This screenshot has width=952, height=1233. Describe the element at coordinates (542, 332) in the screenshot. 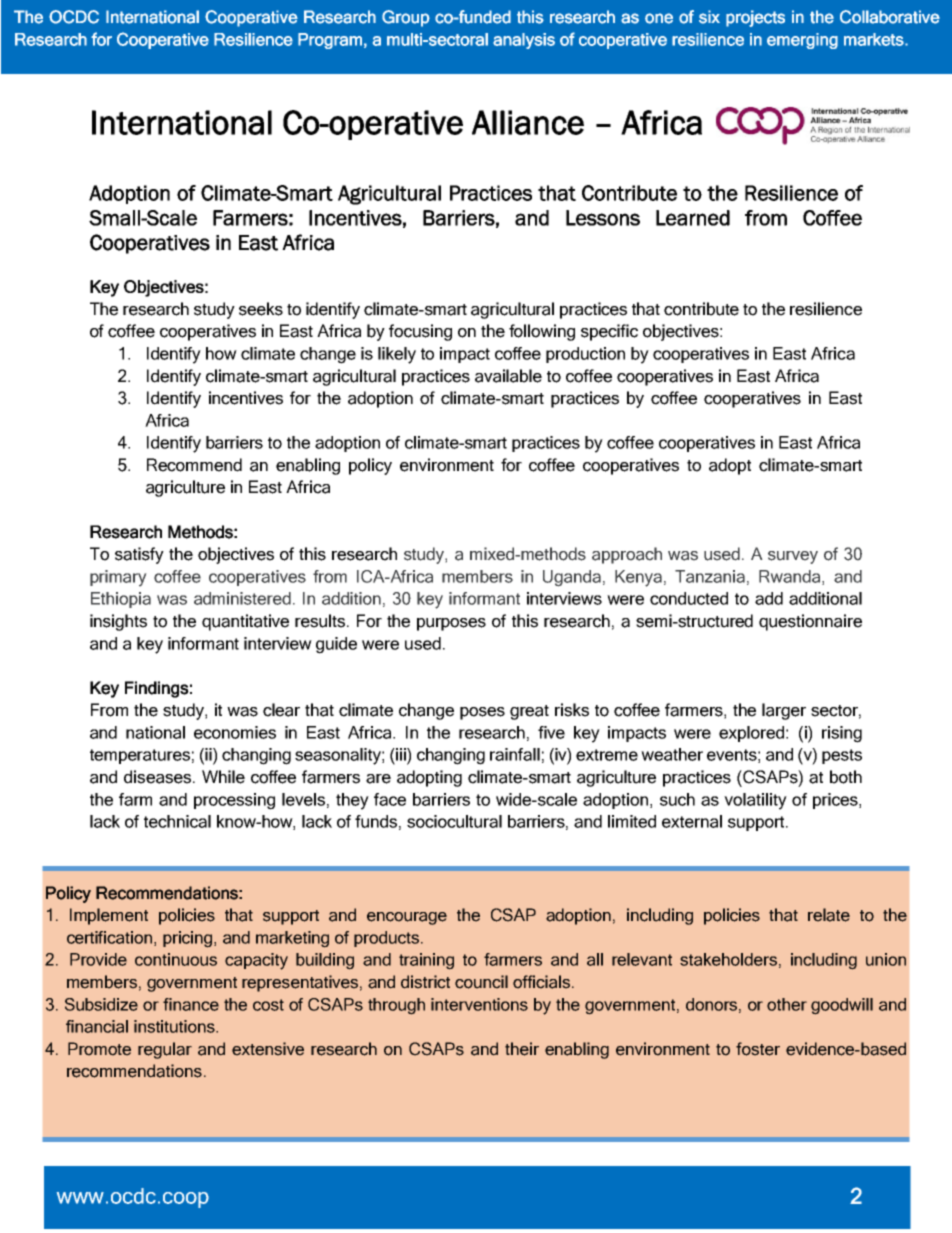

I see `following` at that location.
